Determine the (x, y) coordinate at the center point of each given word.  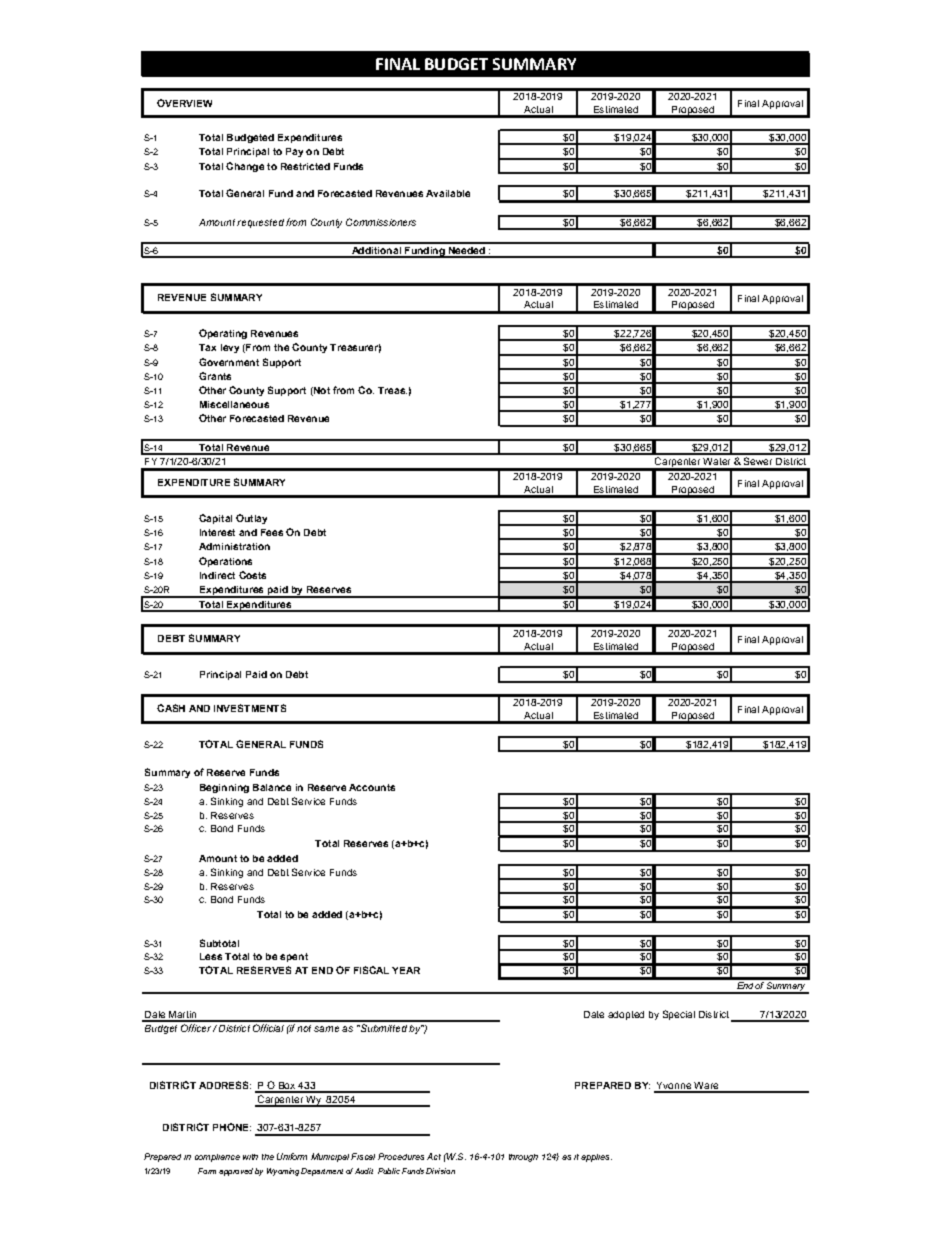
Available (448, 193)
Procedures (401, 1156)
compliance (217, 1158)
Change (245, 167)
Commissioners (381, 222)
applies (596, 1158)
